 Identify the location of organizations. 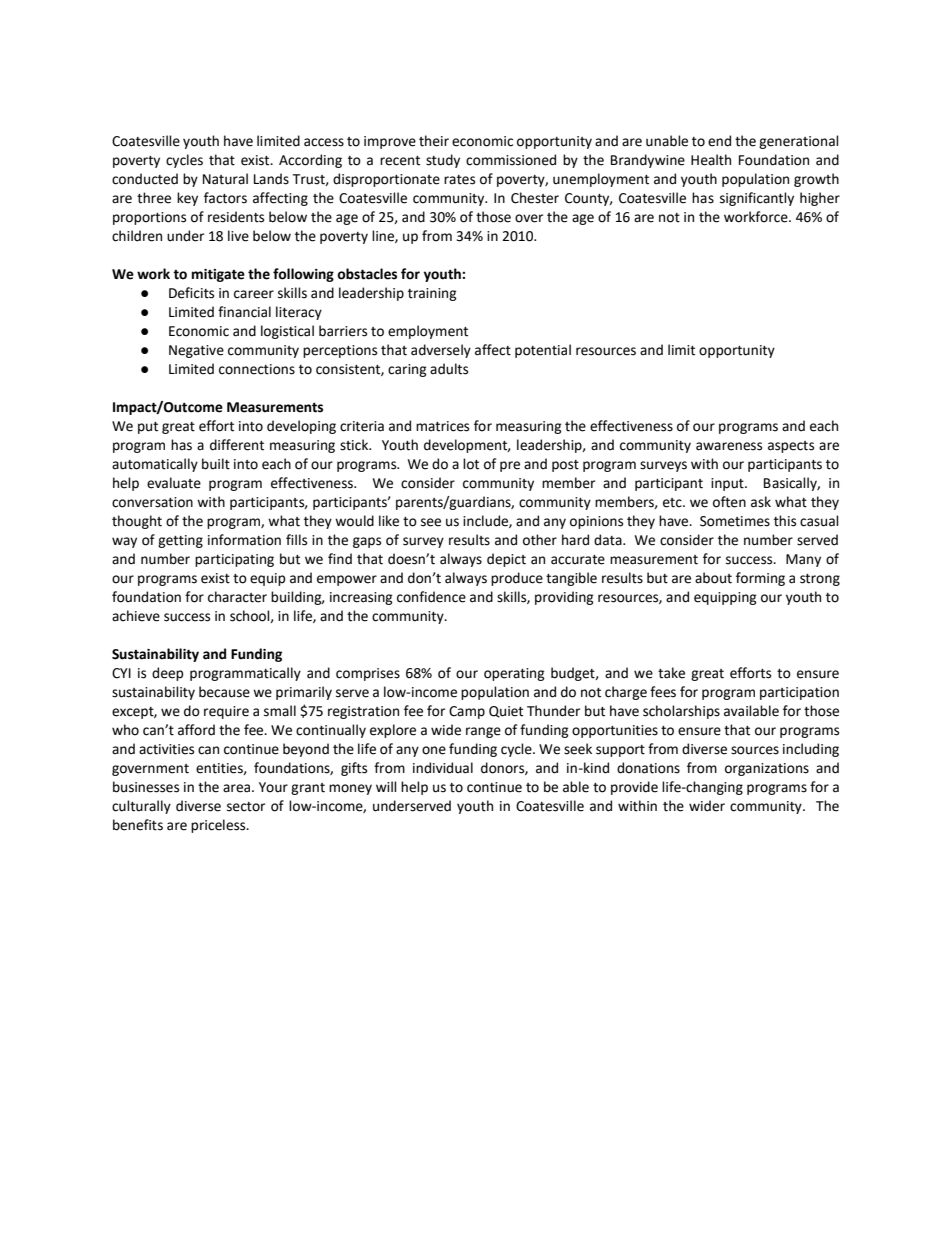
(767, 769).
